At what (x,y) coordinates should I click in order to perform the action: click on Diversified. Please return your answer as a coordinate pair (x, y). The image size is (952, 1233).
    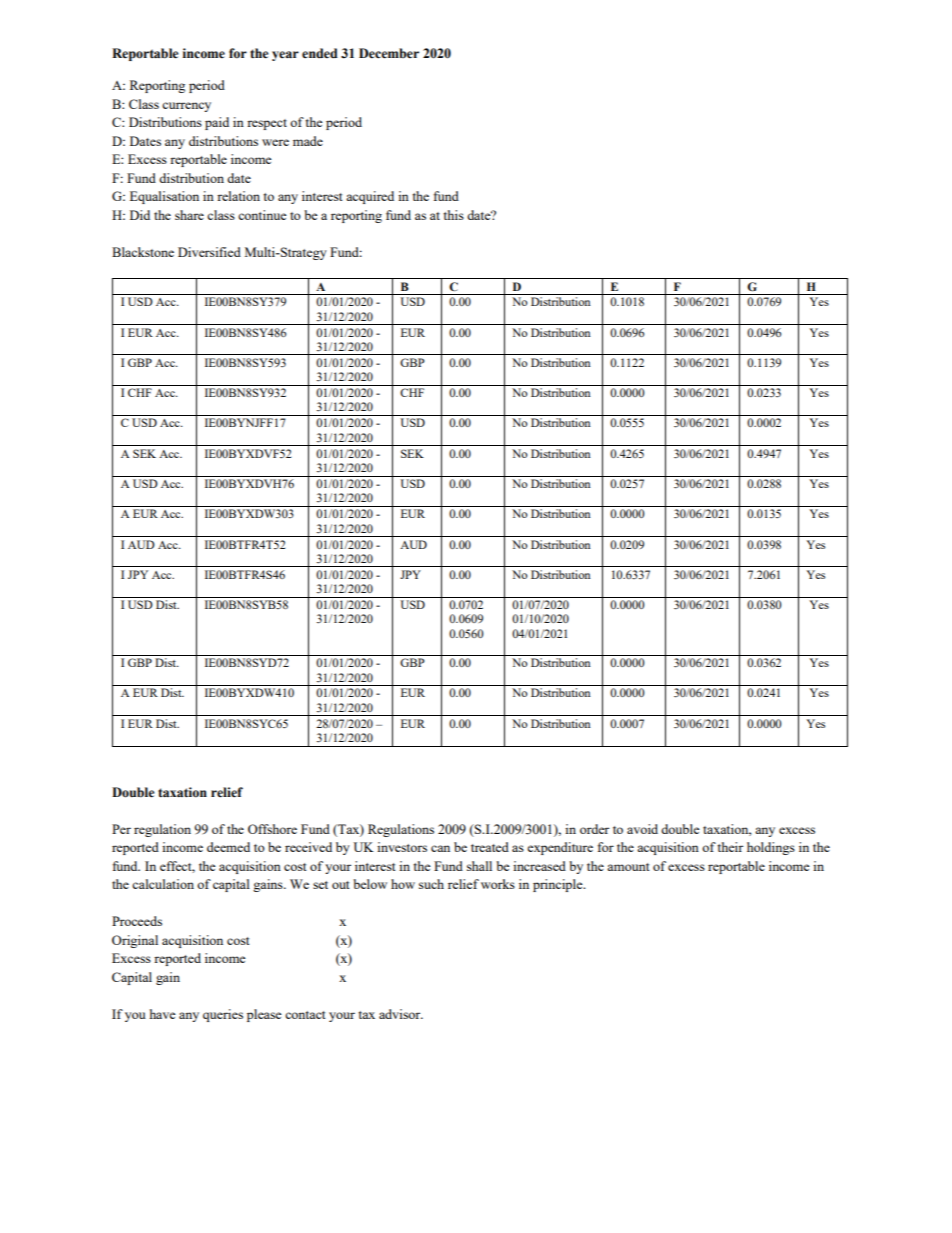
    Looking at the image, I should click on (209, 252).
